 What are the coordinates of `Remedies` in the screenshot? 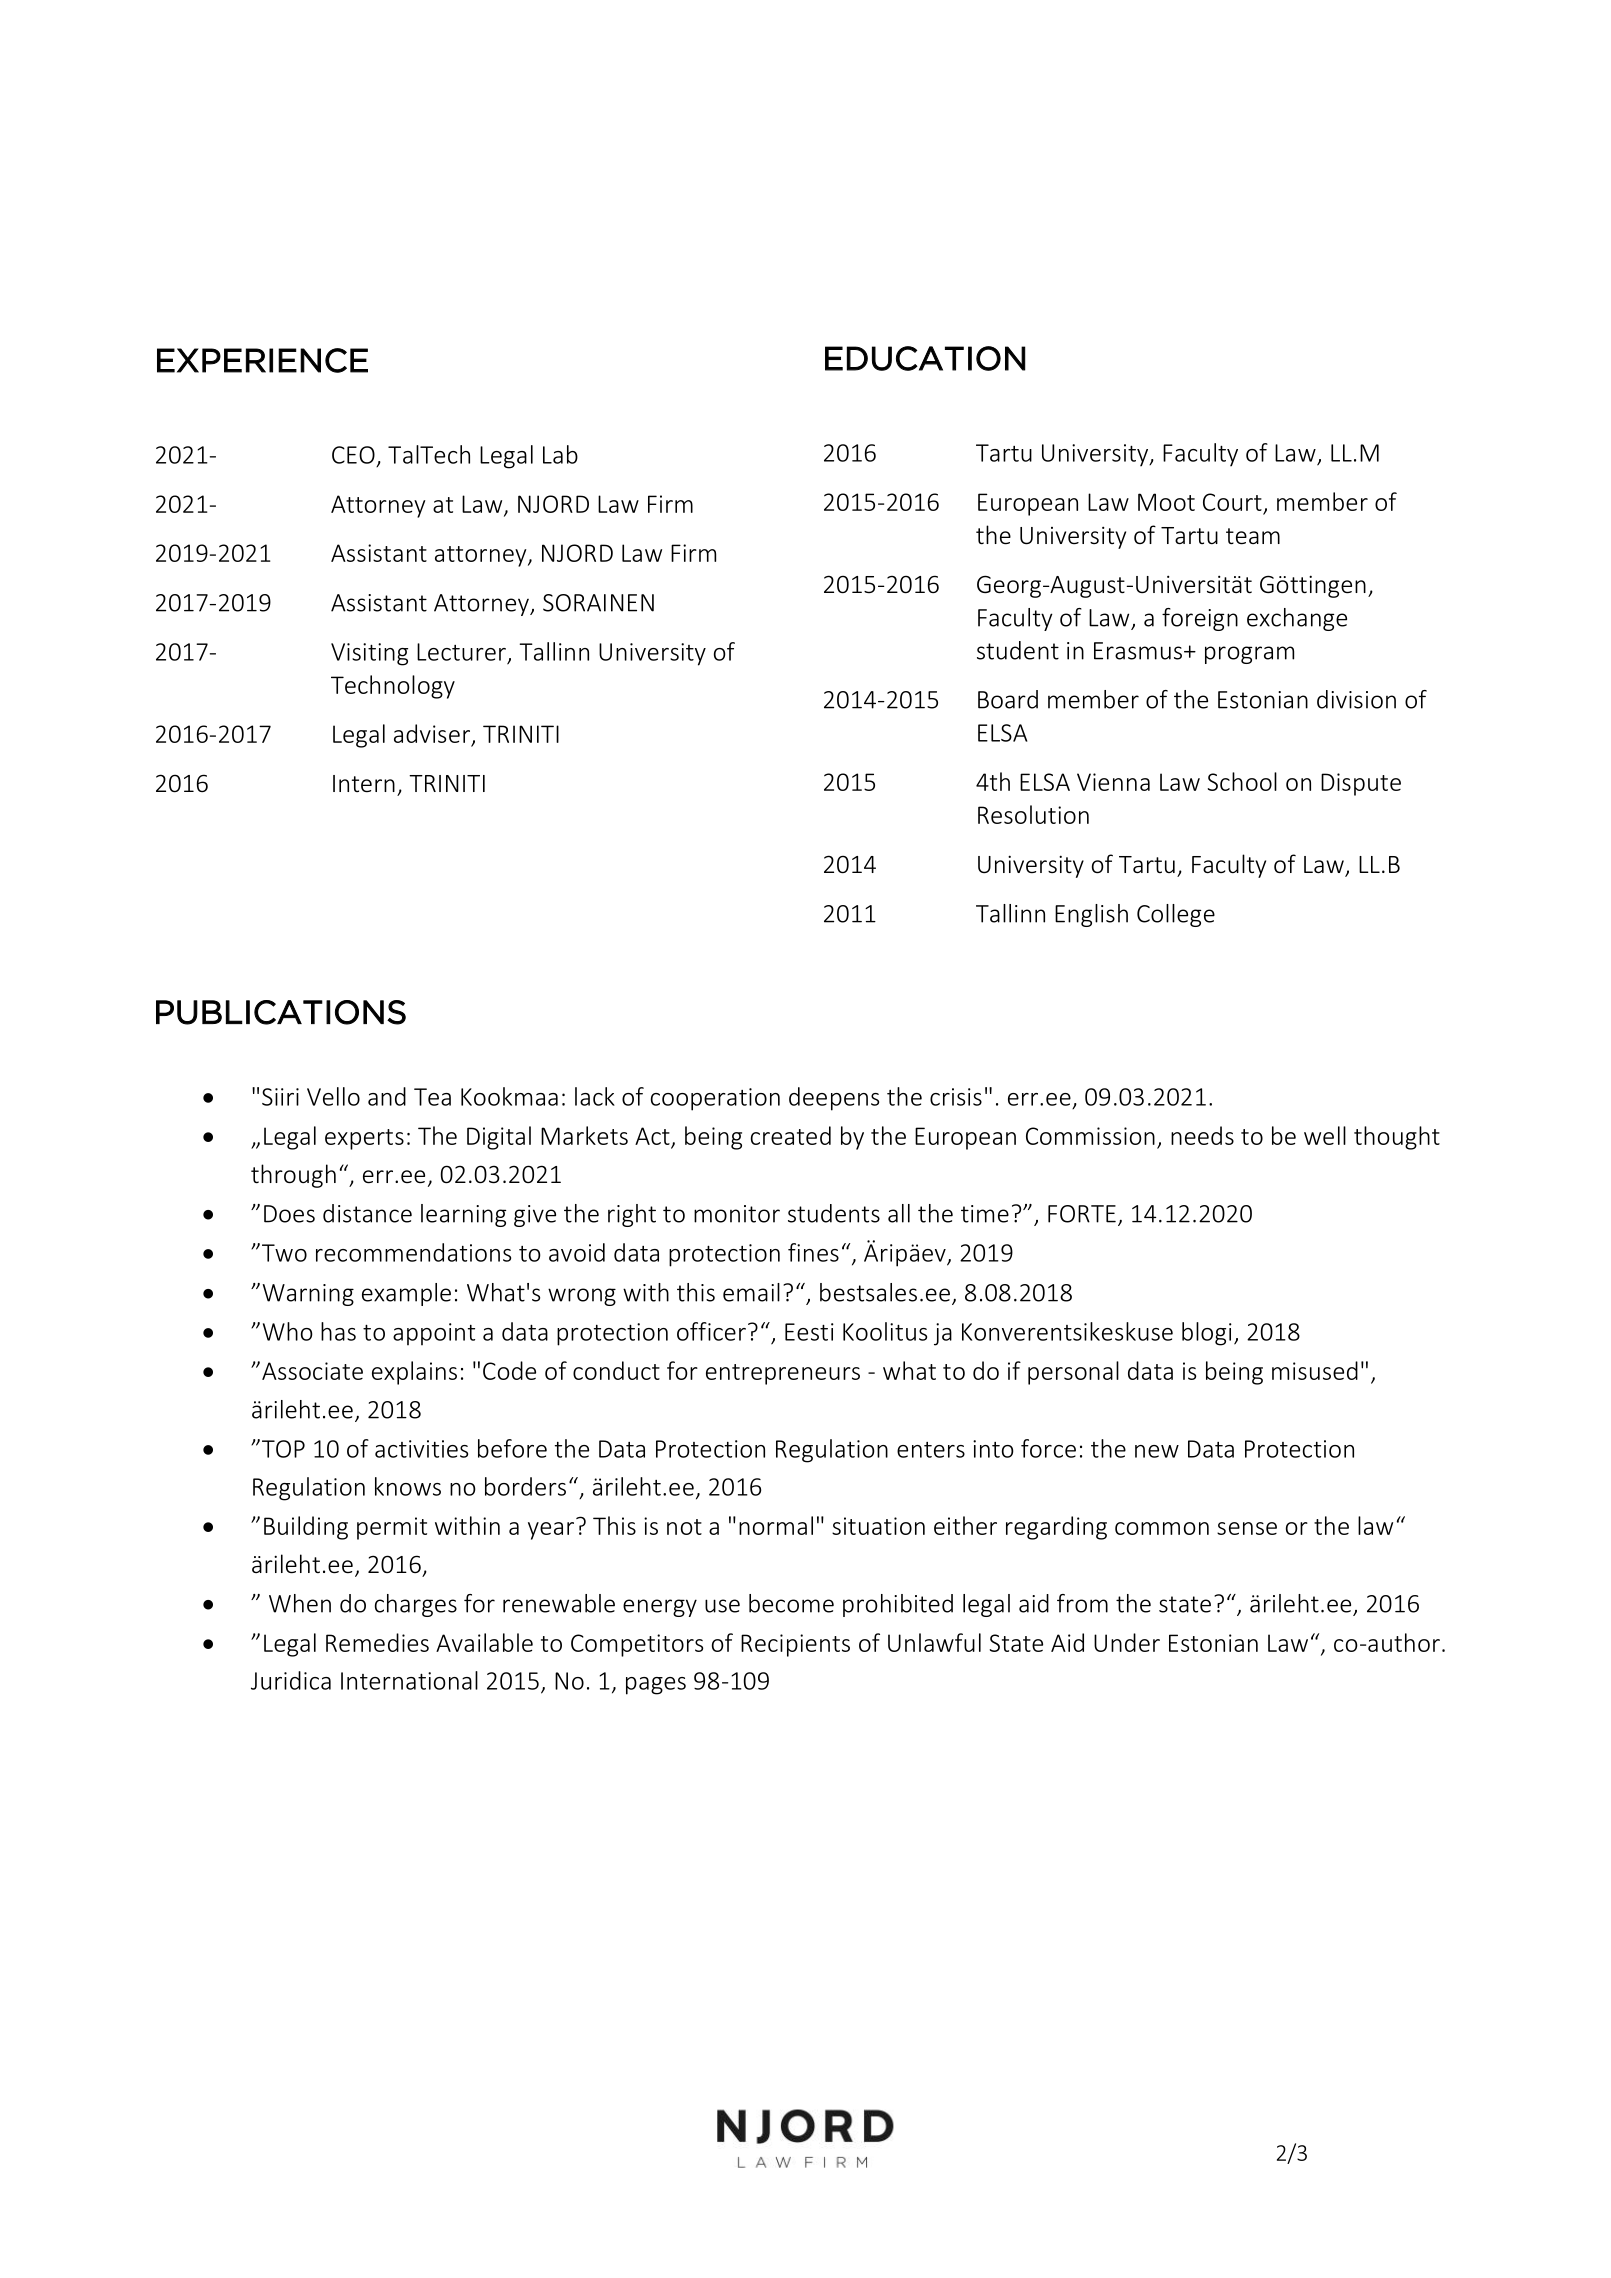 It's located at (377, 1642).
